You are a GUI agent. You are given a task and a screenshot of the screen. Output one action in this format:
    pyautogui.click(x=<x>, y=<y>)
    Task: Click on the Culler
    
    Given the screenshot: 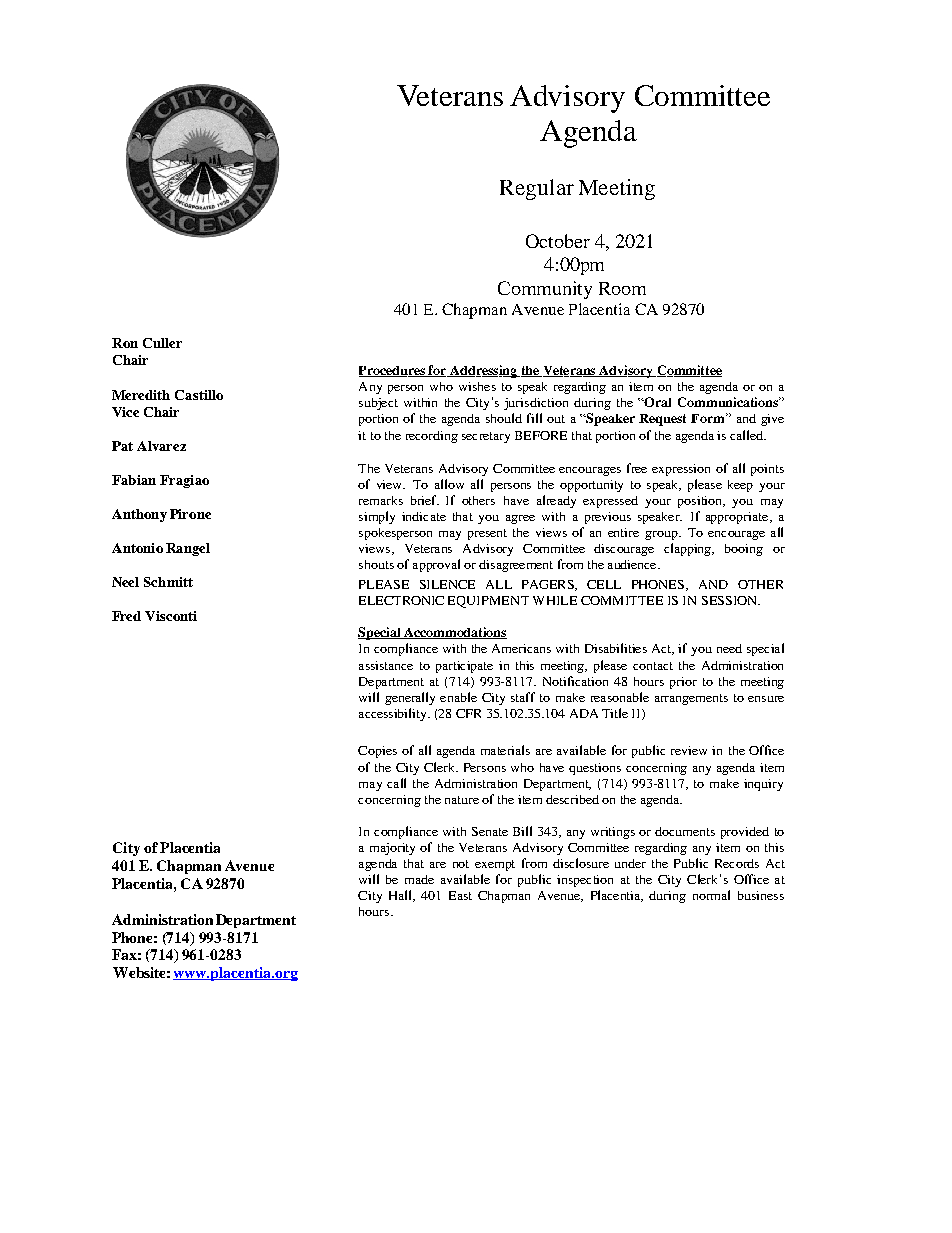 What is the action you would take?
    pyautogui.click(x=162, y=343)
